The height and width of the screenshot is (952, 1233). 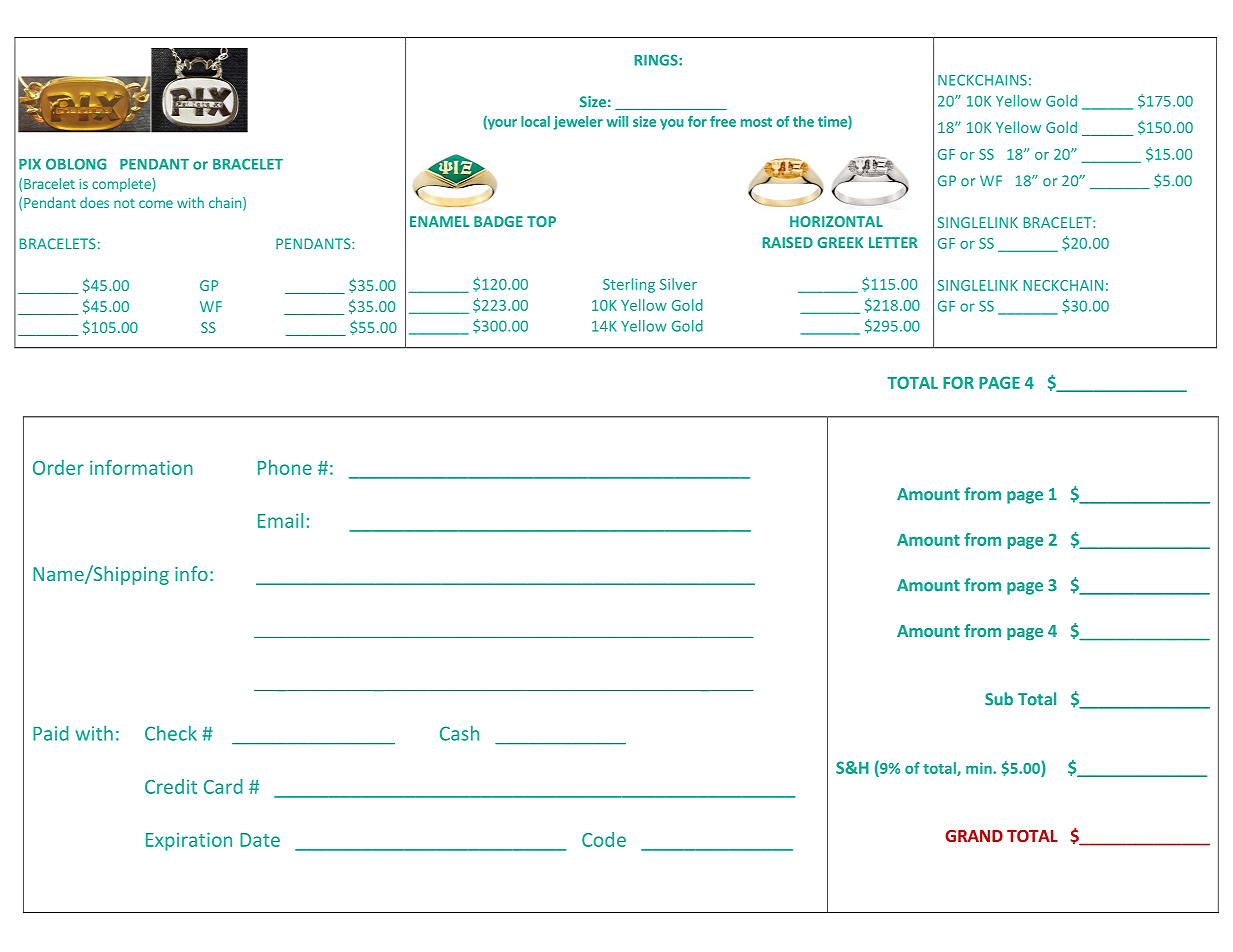 What do you see at coordinates (189, 841) in the screenshot?
I see `Expiration` at bounding box center [189, 841].
